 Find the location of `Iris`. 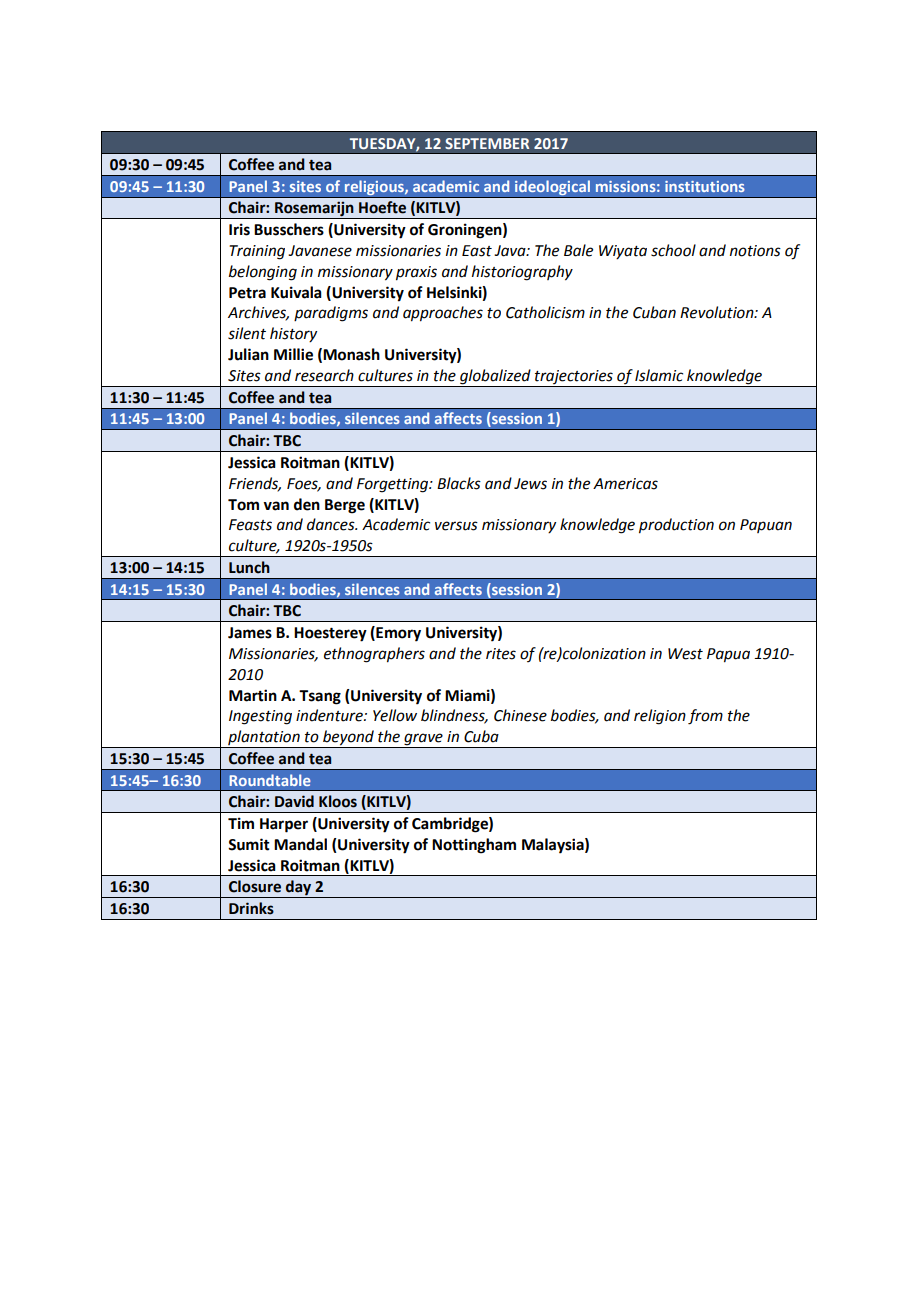

Iris is located at coordinates (239, 229).
